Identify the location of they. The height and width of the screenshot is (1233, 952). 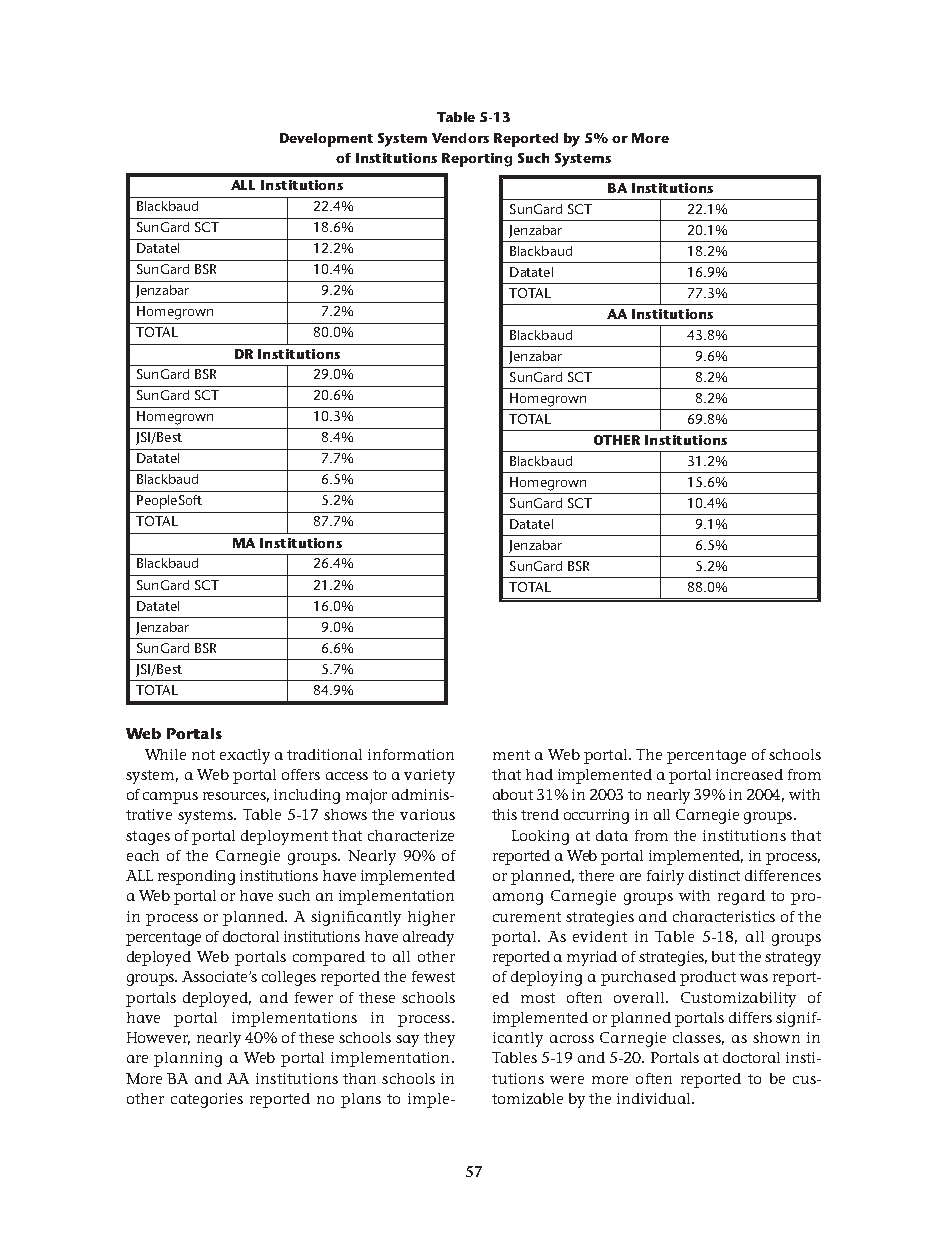
(439, 1039).
